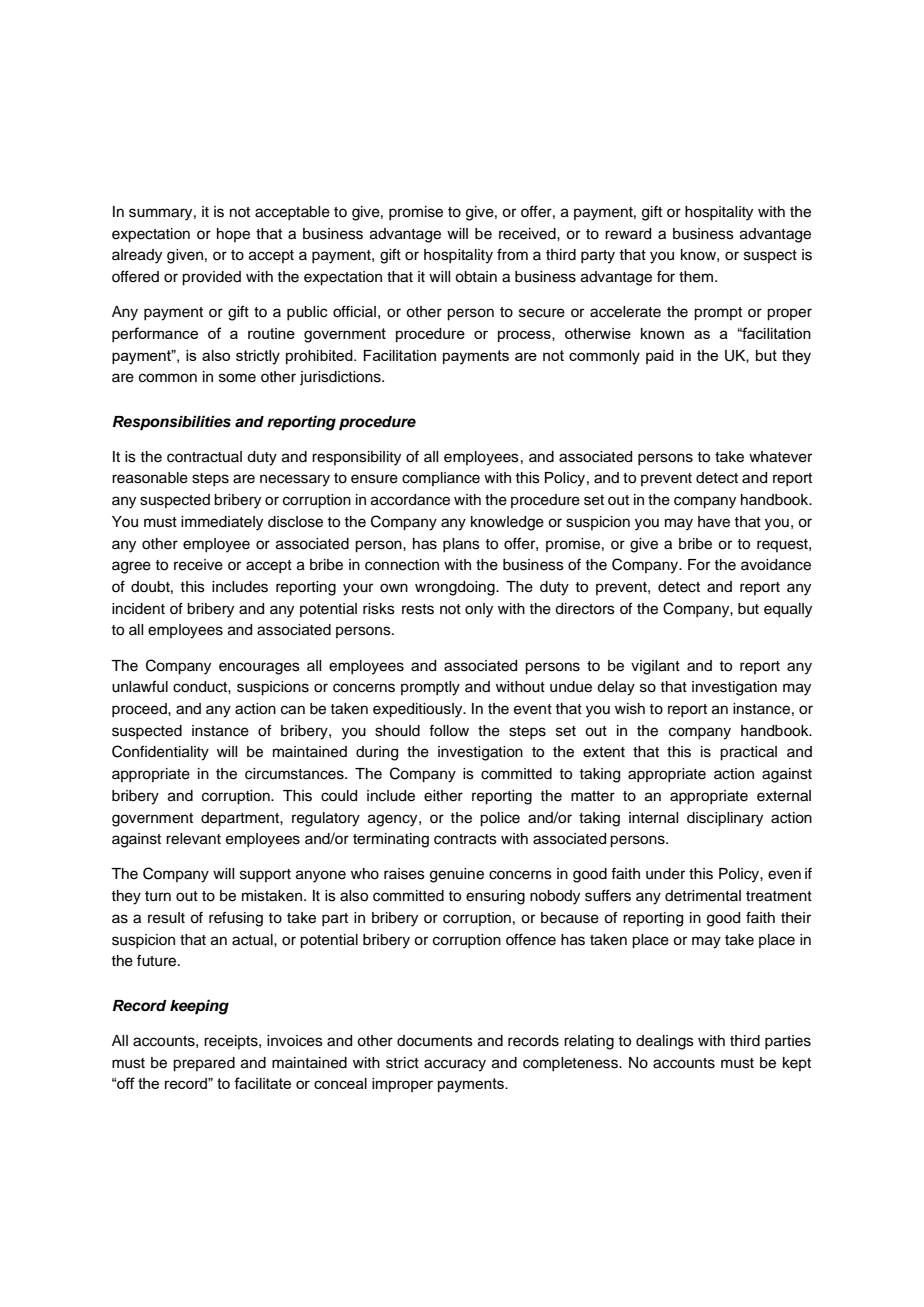 The width and height of the page is (924, 1307). What do you see at coordinates (193, 839) in the page?
I see `relevant` at bounding box center [193, 839].
